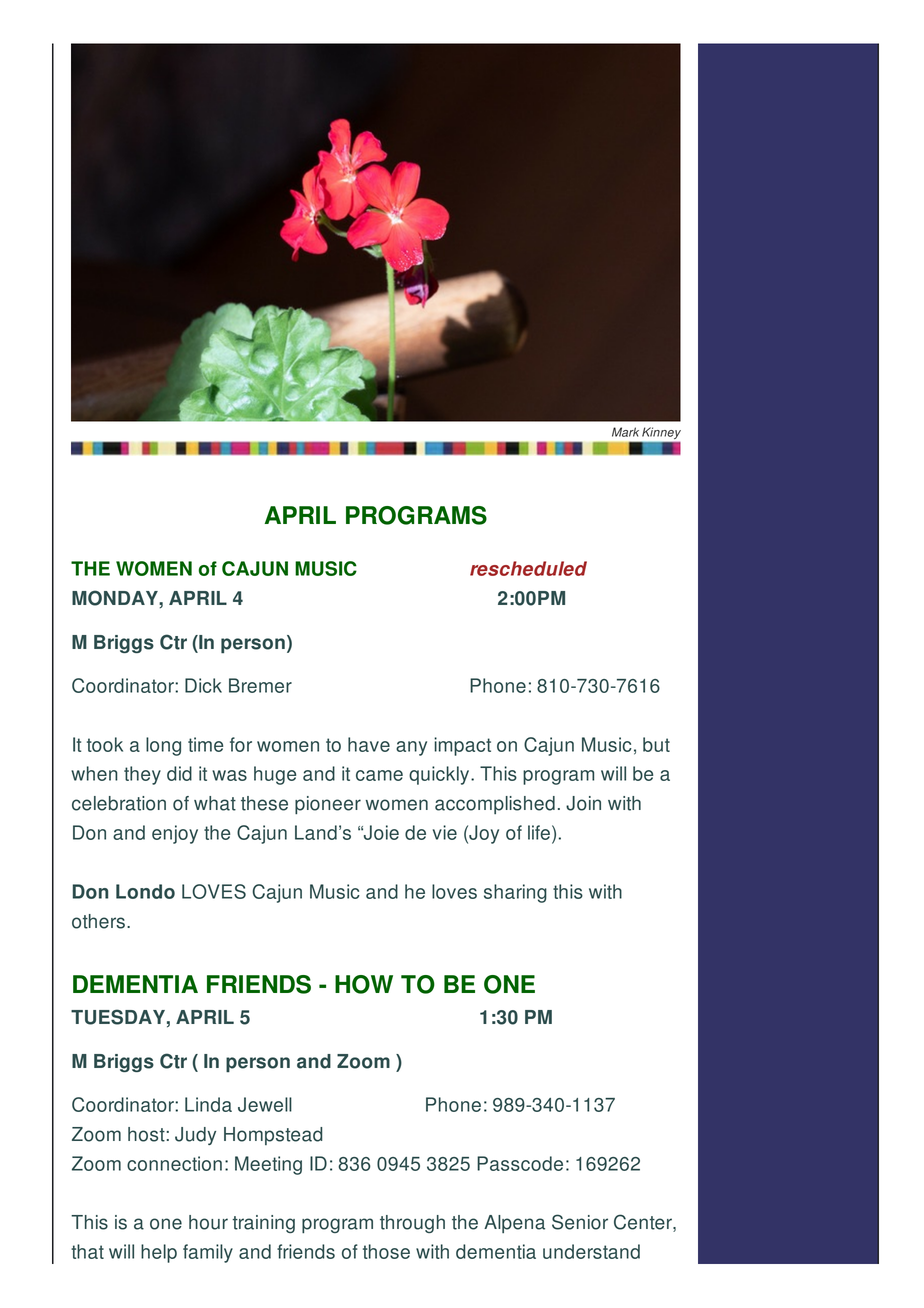 The height and width of the screenshot is (1308, 924). I want to click on Mark, so click(625, 432).
